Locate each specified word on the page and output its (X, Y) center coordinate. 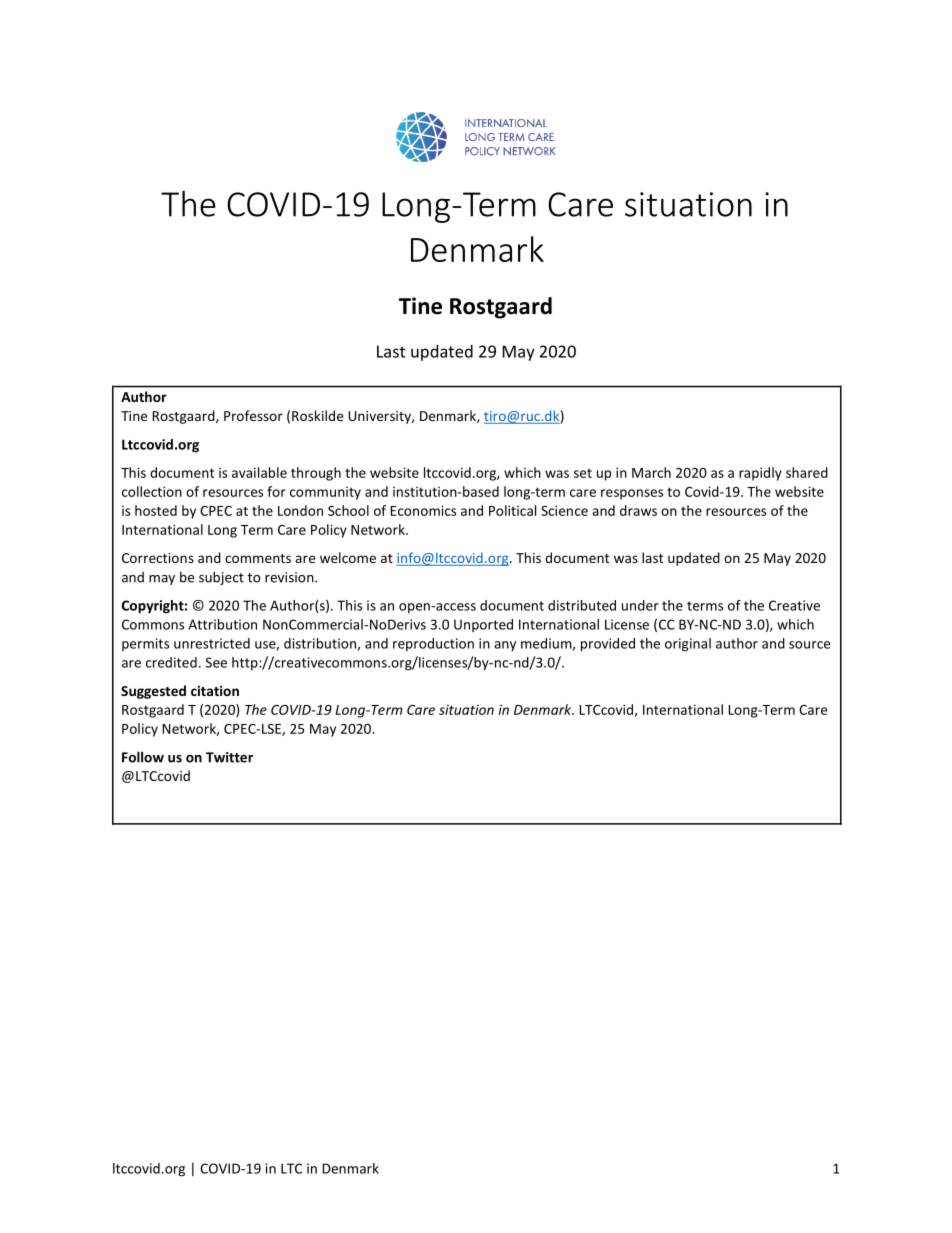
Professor (253, 415)
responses (632, 494)
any (505, 646)
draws (638, 510)
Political (512, 510)
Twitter (229, 757)
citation (215, 690)
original (688, 645)
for (276, 491)
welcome (348, 557)
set (583, 473)
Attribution (222, 624)
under (640, 605)
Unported (483, 625)
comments (258, 558)
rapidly (760, 474)
